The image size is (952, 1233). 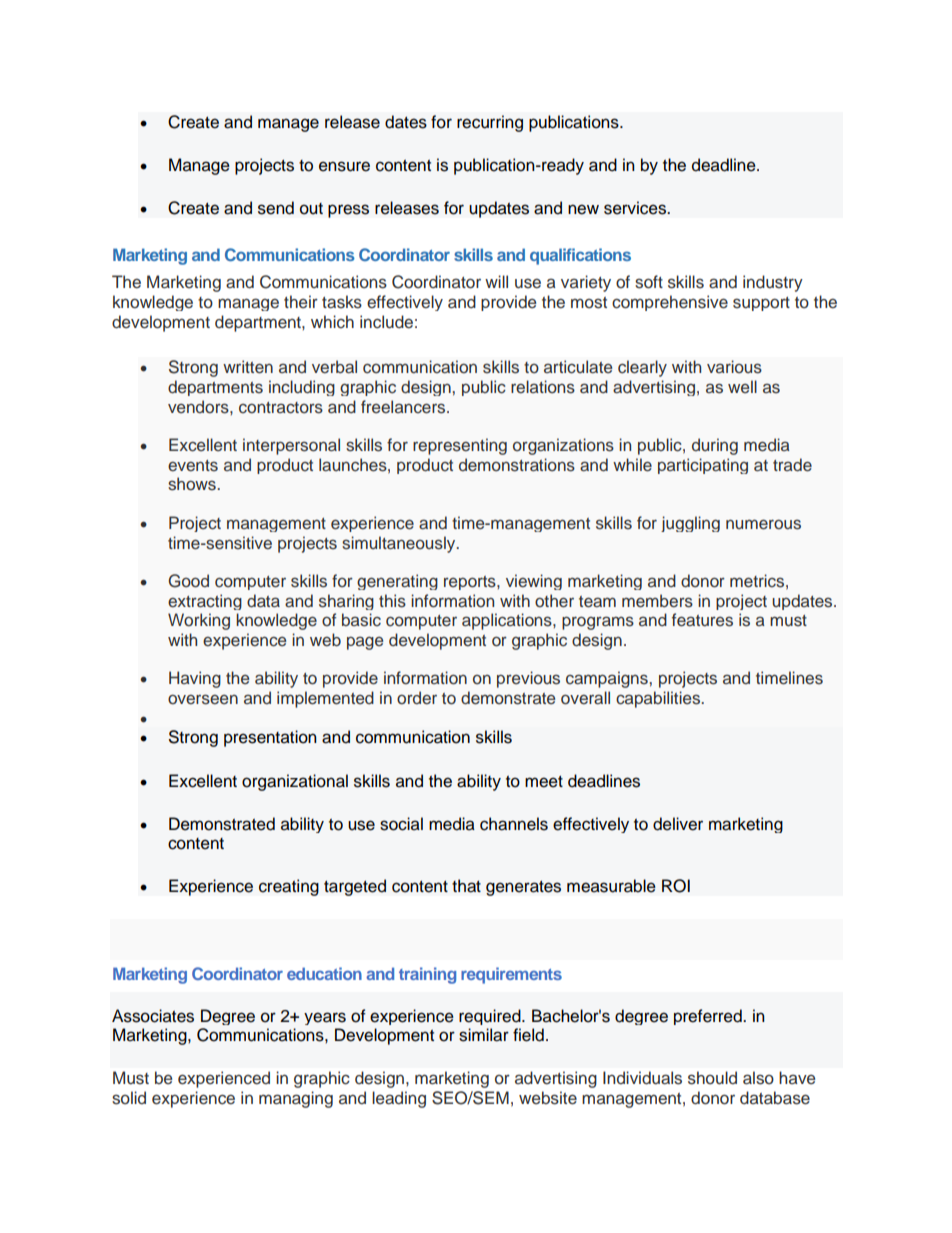 I want to click on send, so click(x=276, y=208).
